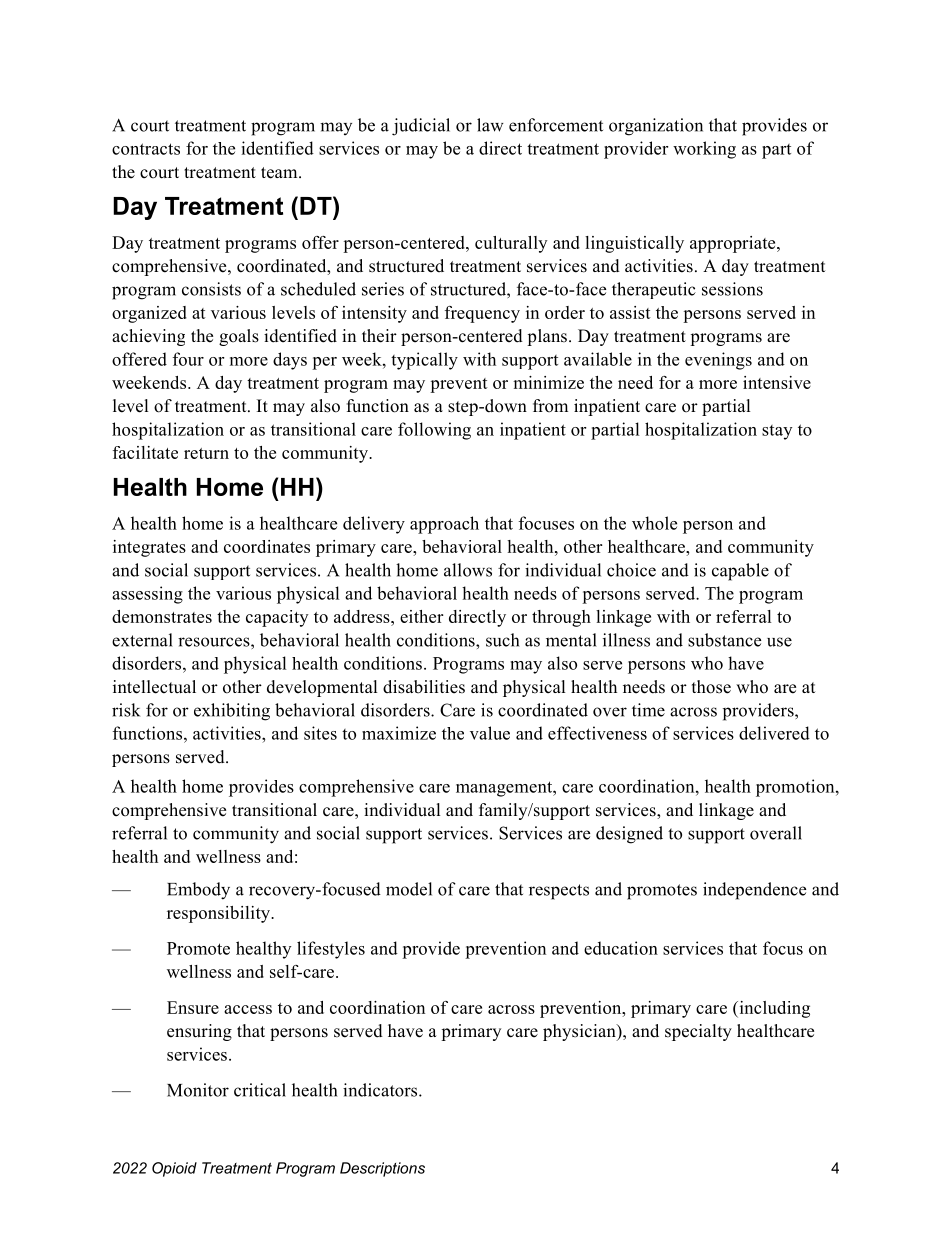  I want to click on Opioid, so click(174, 1169).
